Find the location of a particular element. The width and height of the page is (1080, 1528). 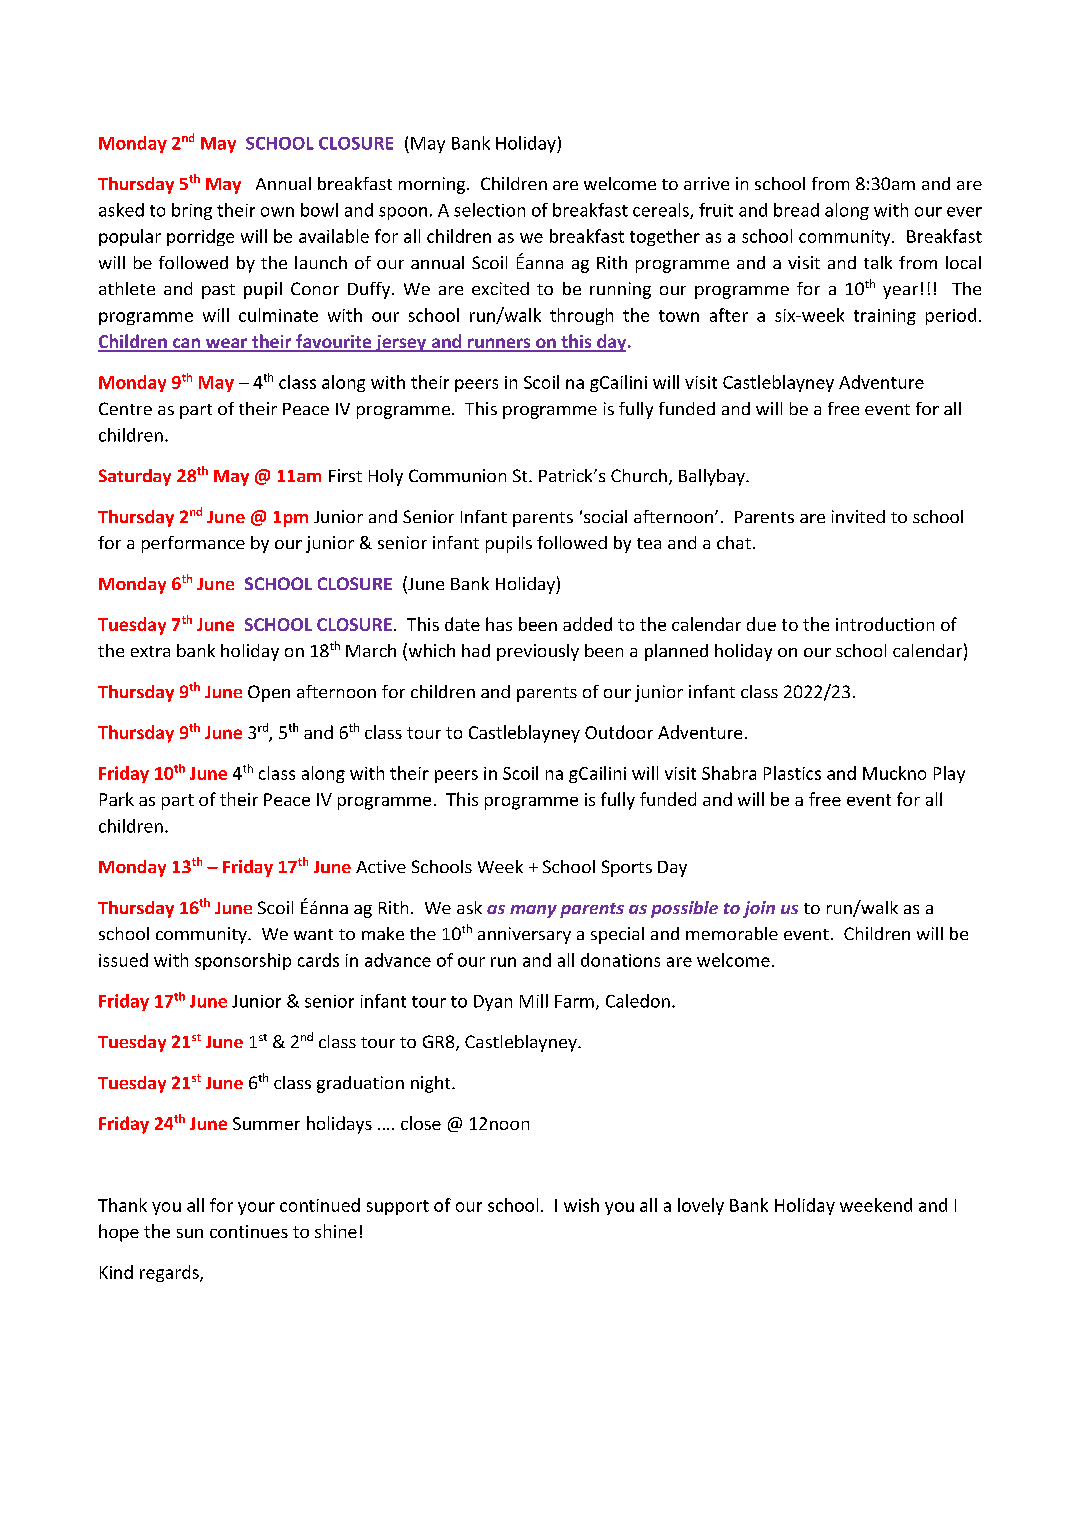

wish is located at coordinates (581, 1205).
